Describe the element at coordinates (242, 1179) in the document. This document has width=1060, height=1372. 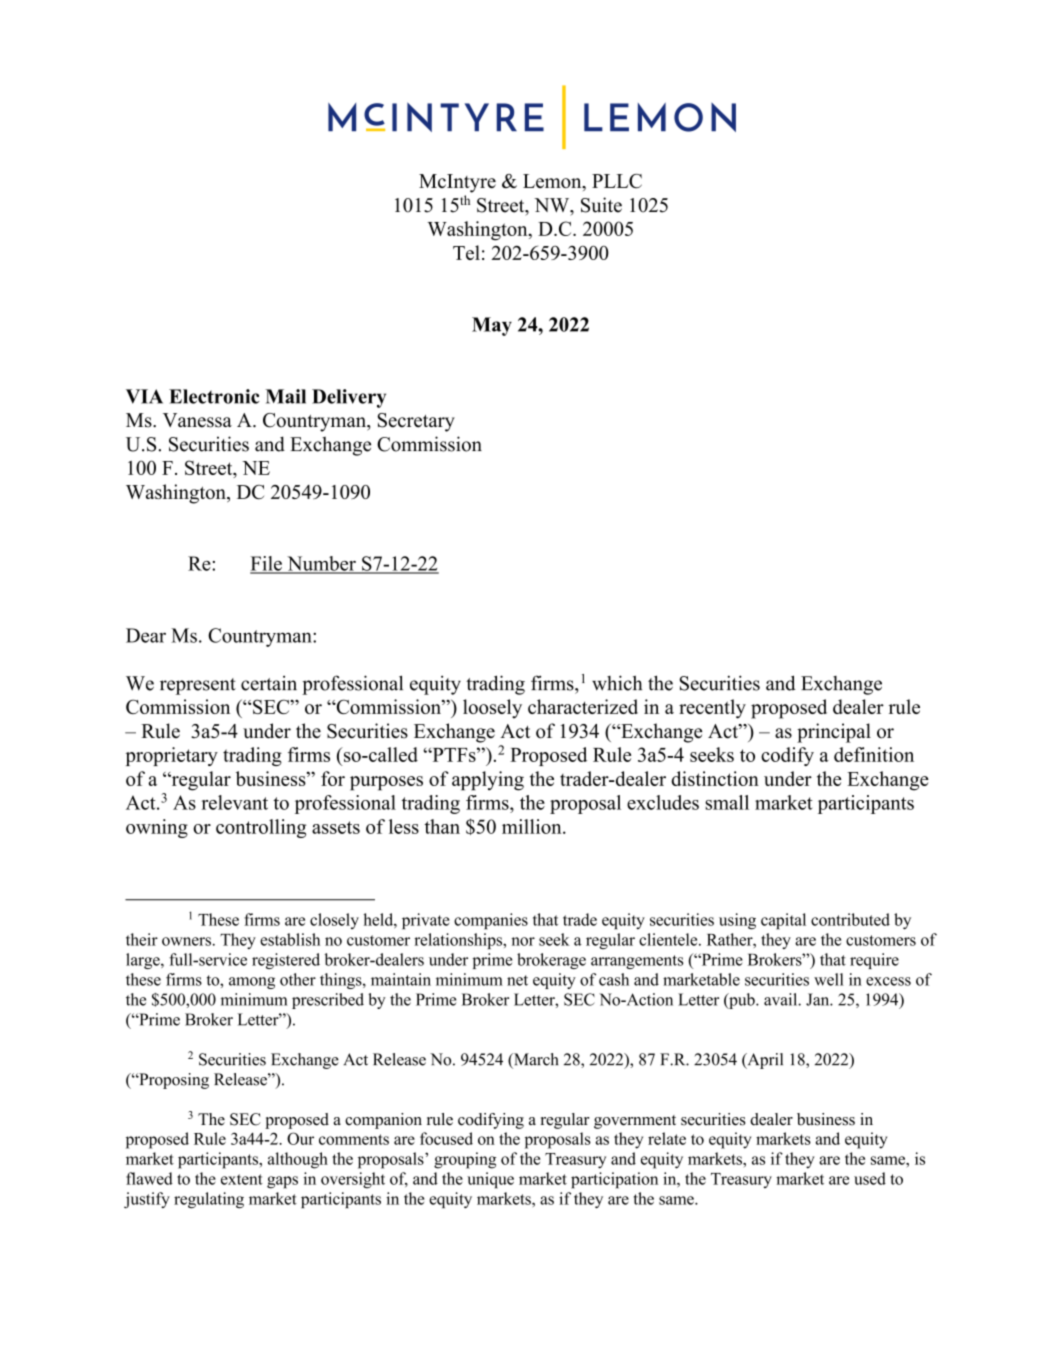
I see `extent` at that location.
